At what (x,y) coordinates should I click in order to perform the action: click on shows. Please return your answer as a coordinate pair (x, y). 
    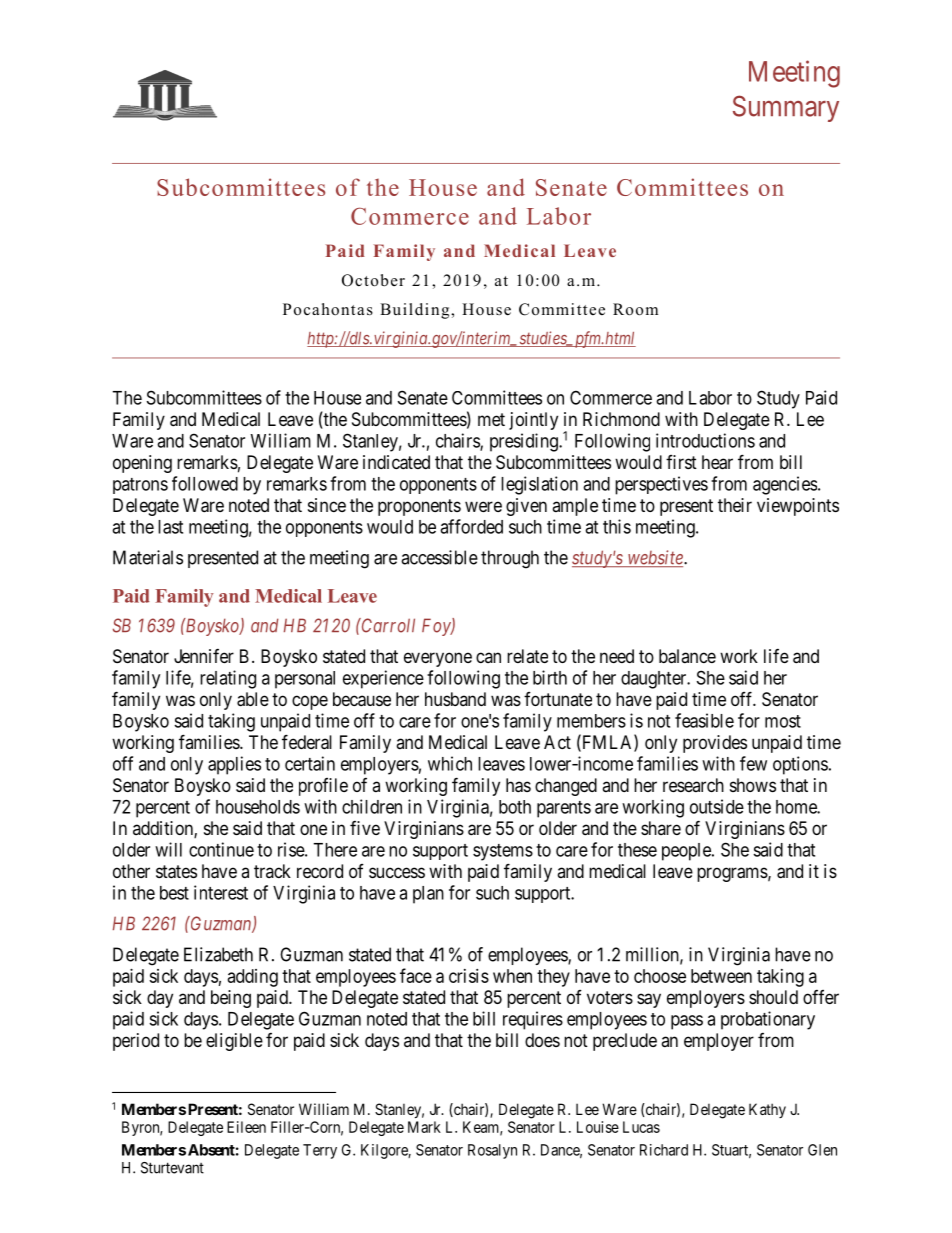
    Looking at the image, I should click on (753, 785).
